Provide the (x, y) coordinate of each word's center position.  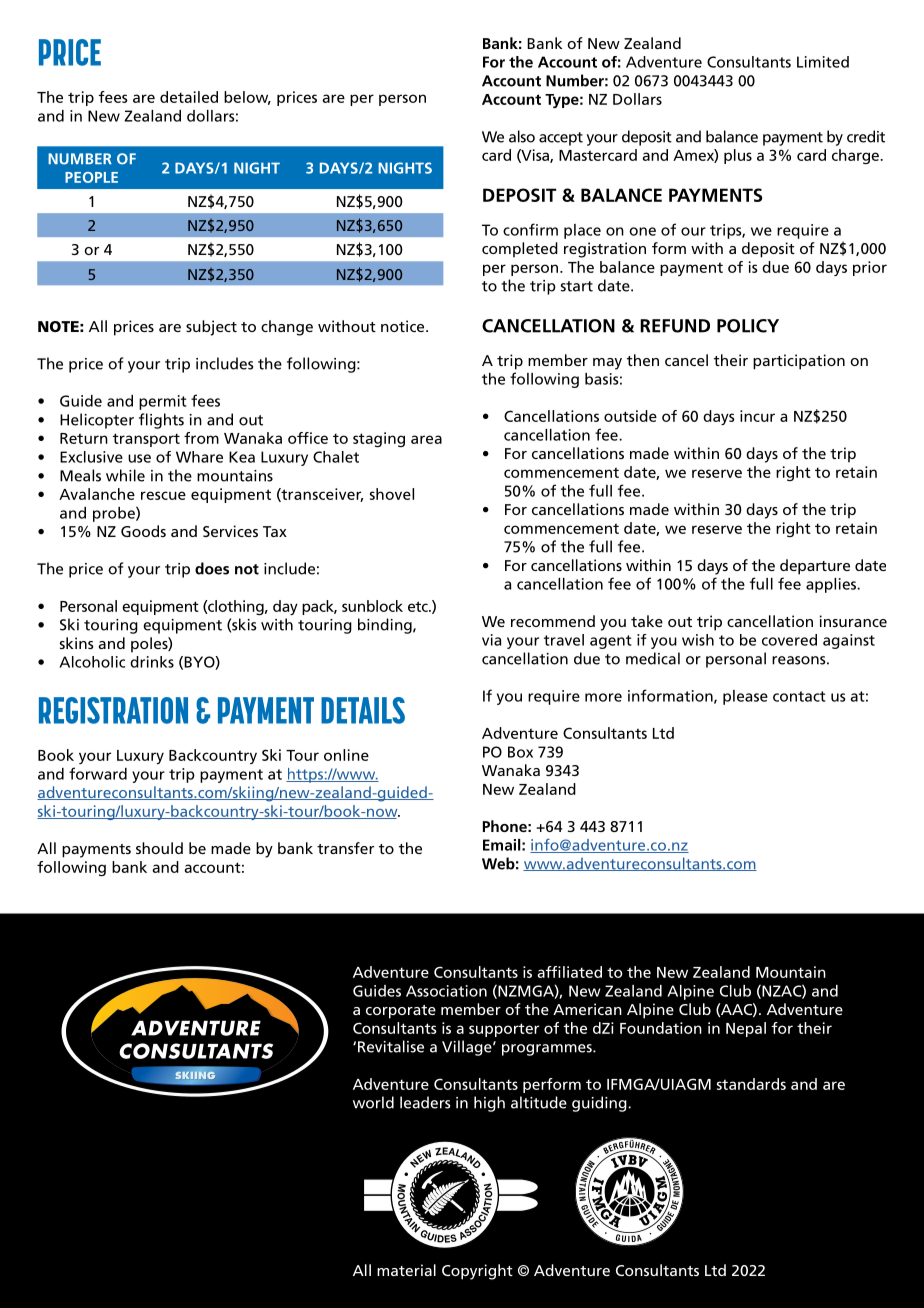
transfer (345, 848)
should (159, 848)
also (522, 136)
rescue (163, 495)
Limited (823, 62)
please (745, 697)
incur (757, 416)
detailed (189, 97)
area (426, 439)
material (406, 1270)
